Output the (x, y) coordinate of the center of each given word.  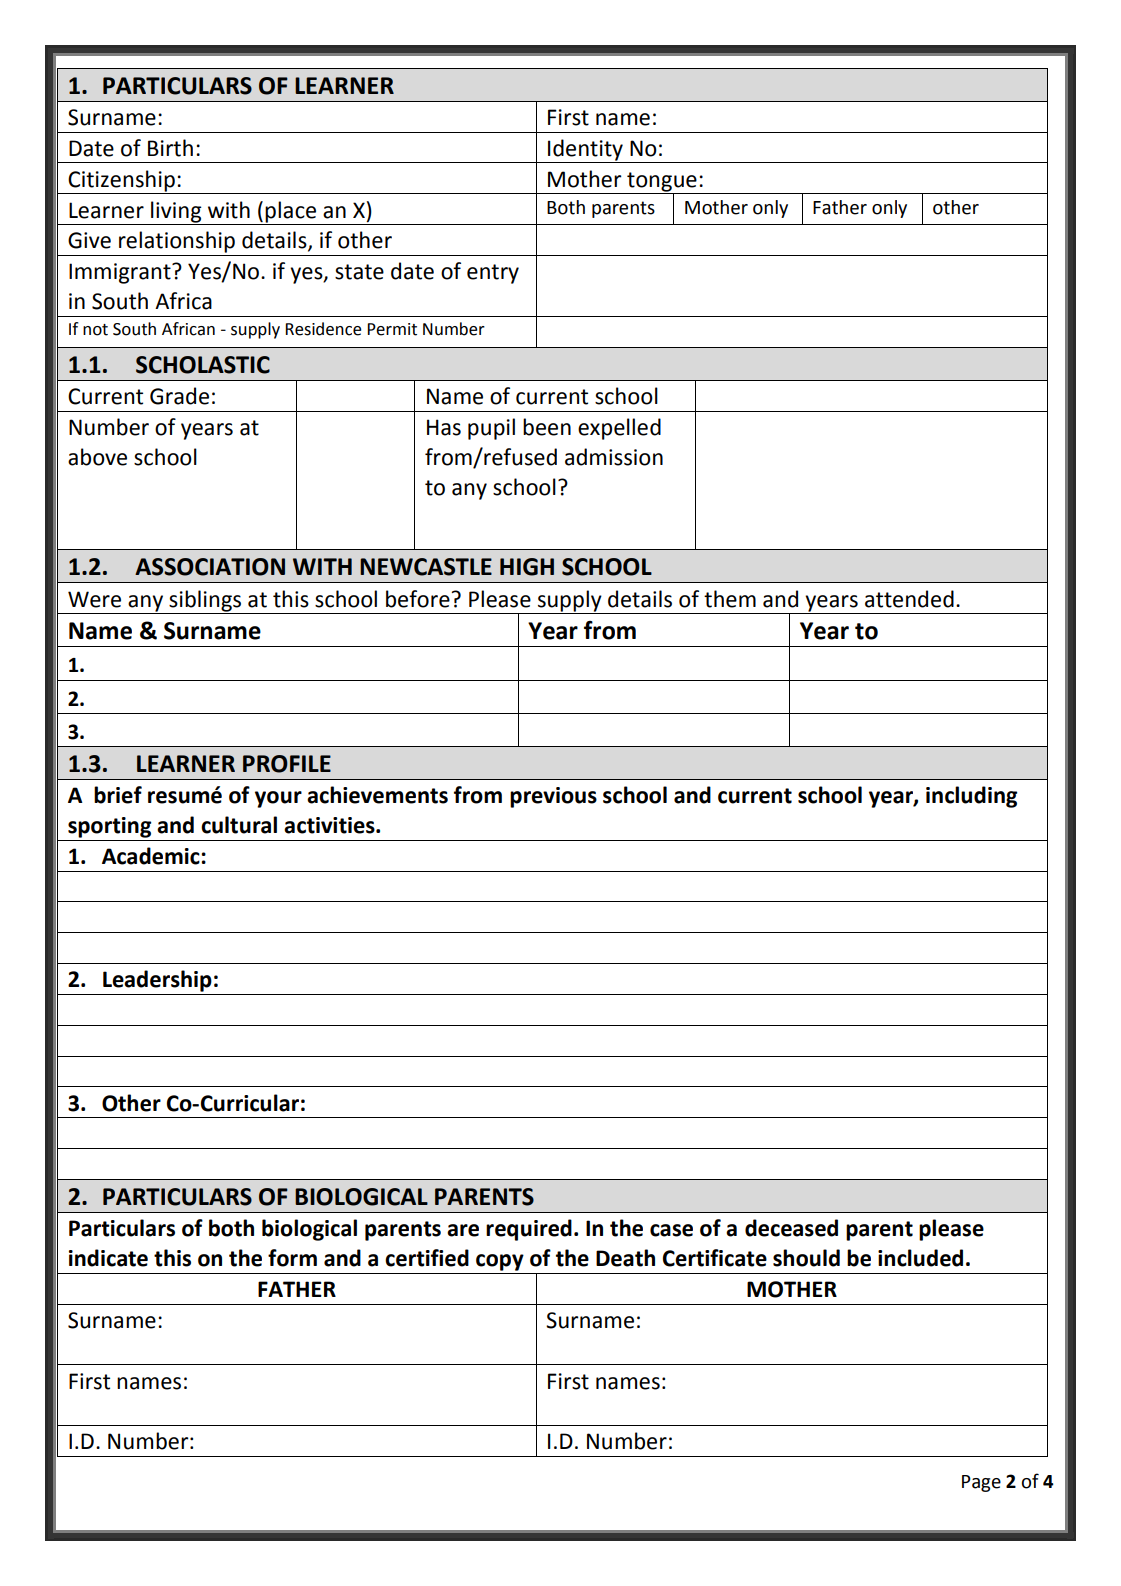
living (176, 213)
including (971, 797)
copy (500, 1262)
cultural (239, 825)
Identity (585, 151)
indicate (108, 1258)
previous (553, 797)
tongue (662, 183)
